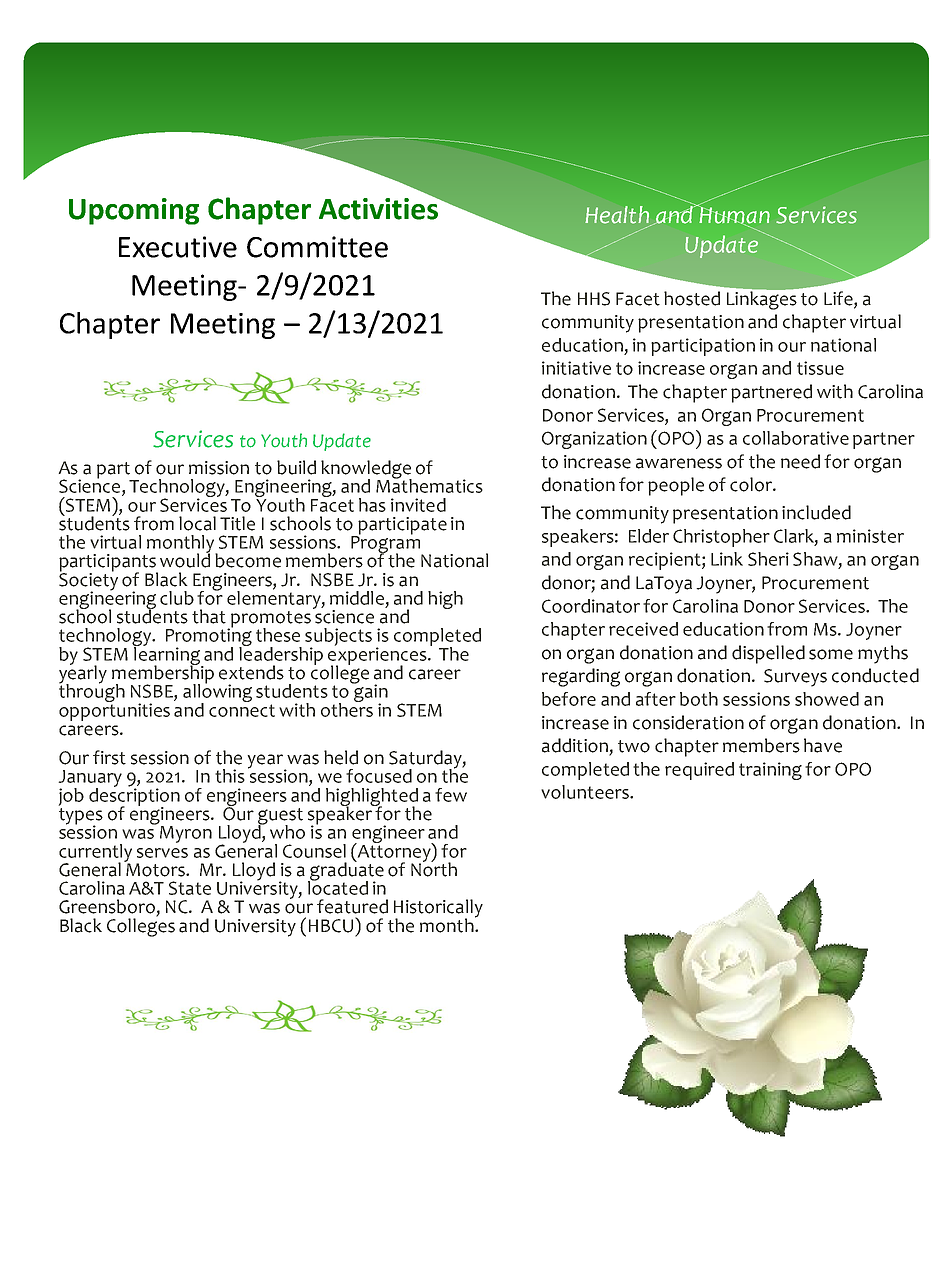 This image has height=1270, width=952. Describe the element at coordinates (618, 216) in the image. I see `Health` at that location.
